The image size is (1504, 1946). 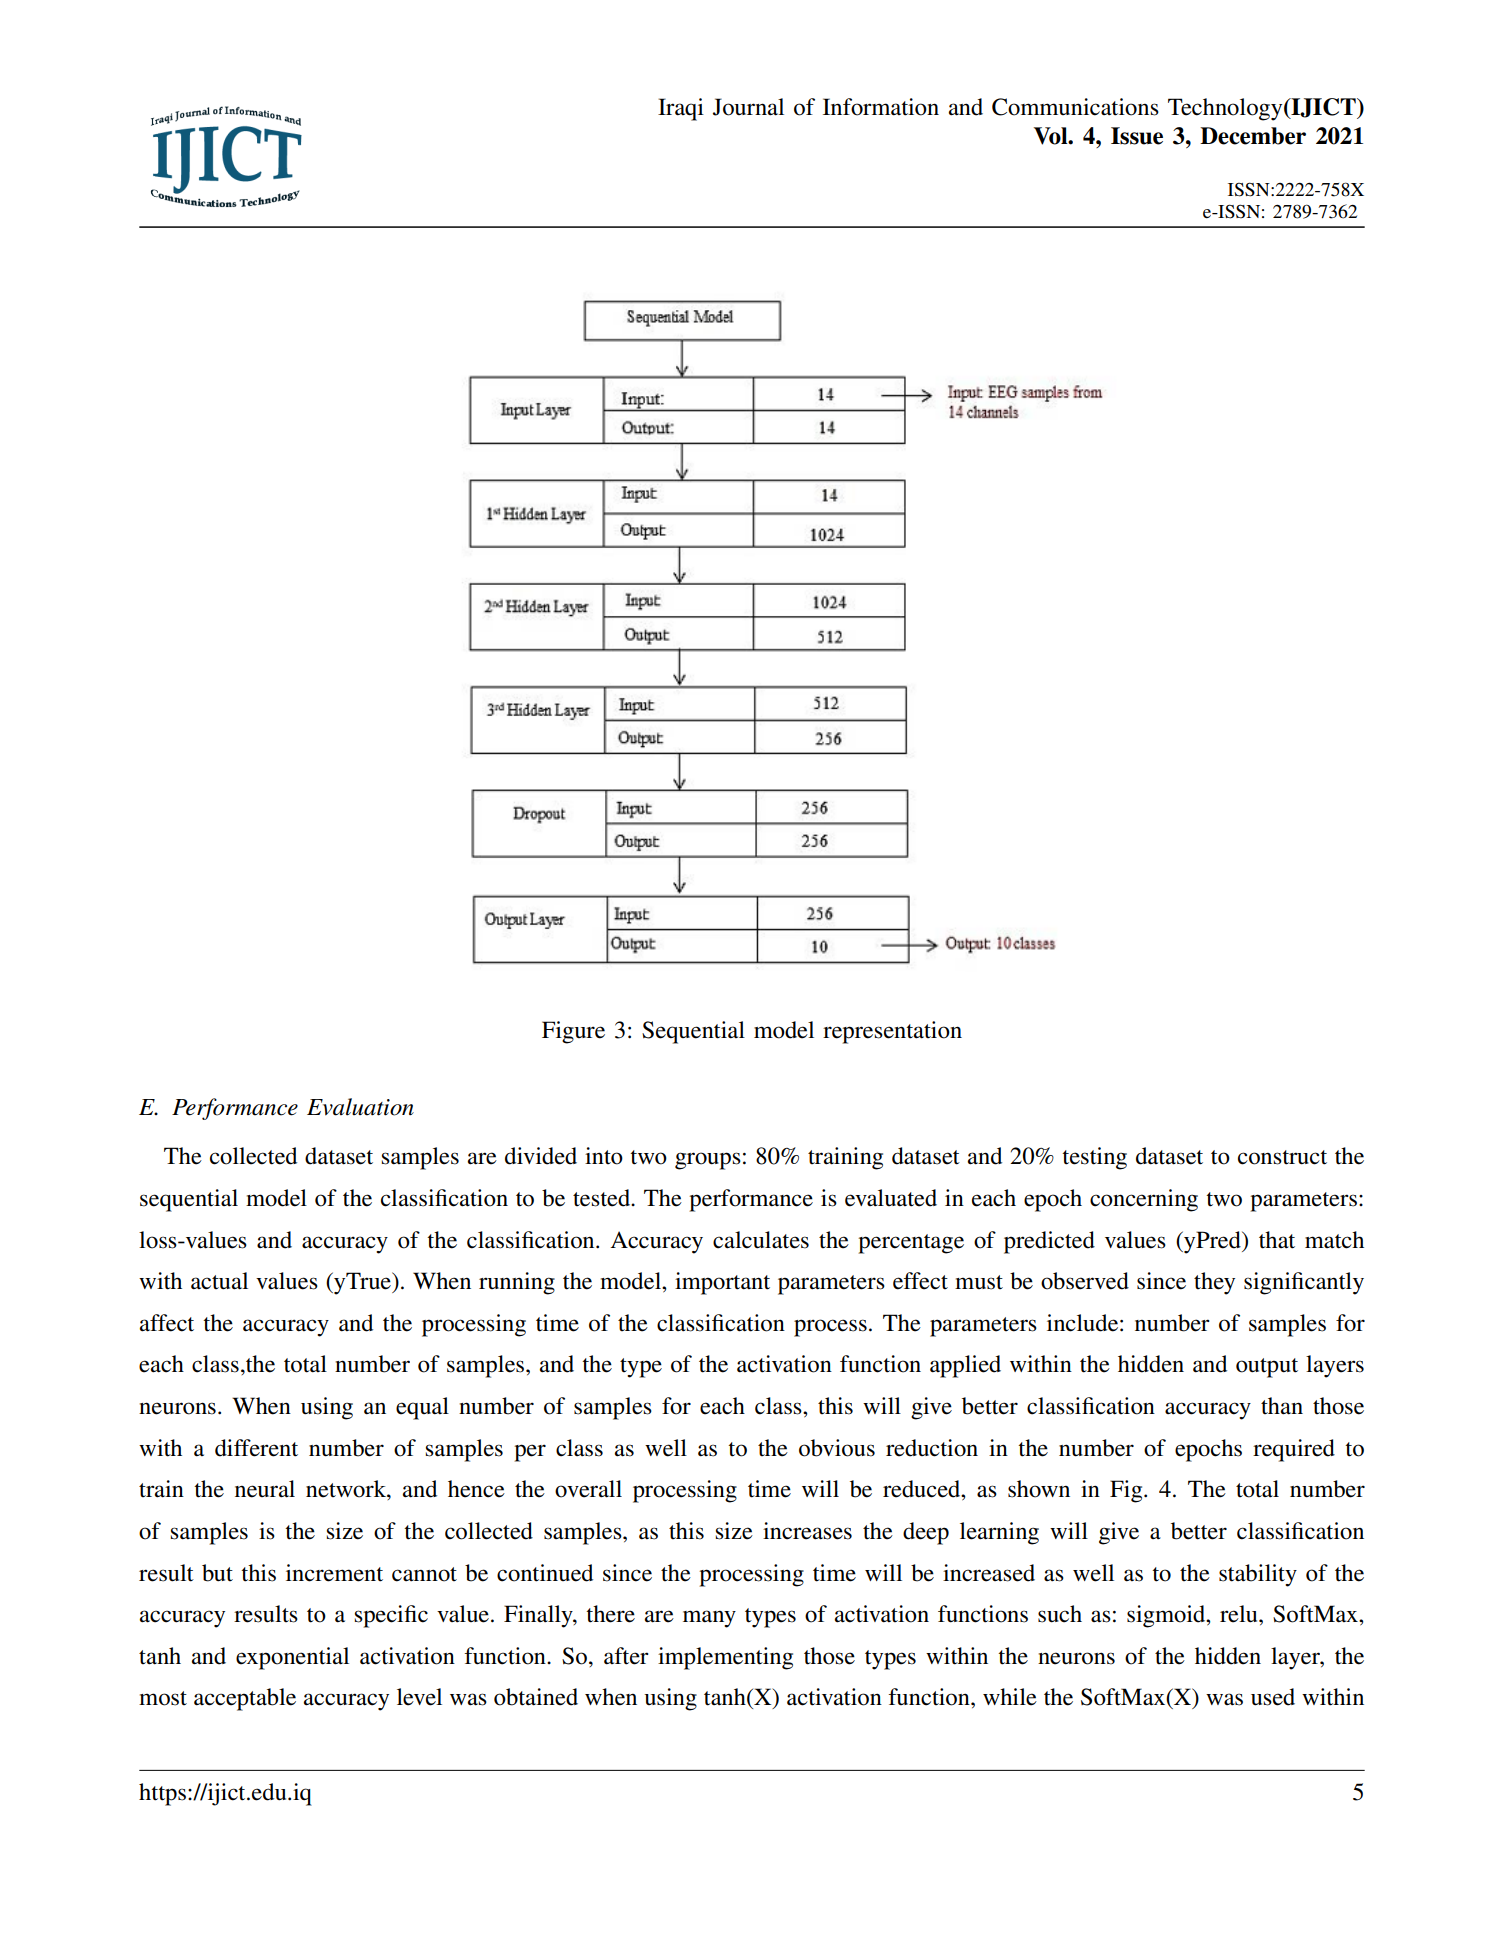 What do you see at coordinates (573, 1032) in the page?
I see `Figure` at bounding box center [573, 1032].
